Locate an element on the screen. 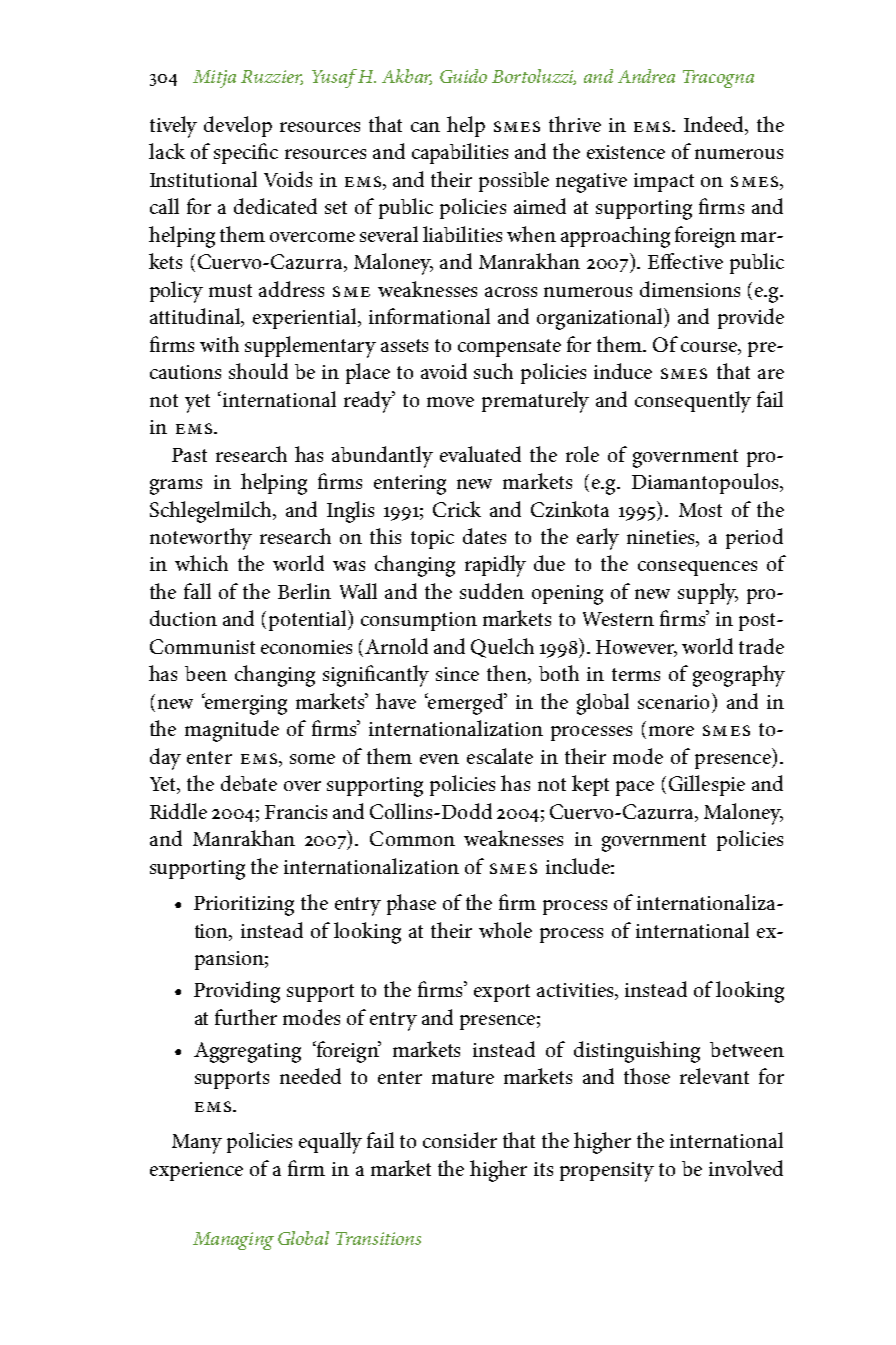 This screenshot has height=1345, width=896. compensate is located at coordinates (509, 348).
